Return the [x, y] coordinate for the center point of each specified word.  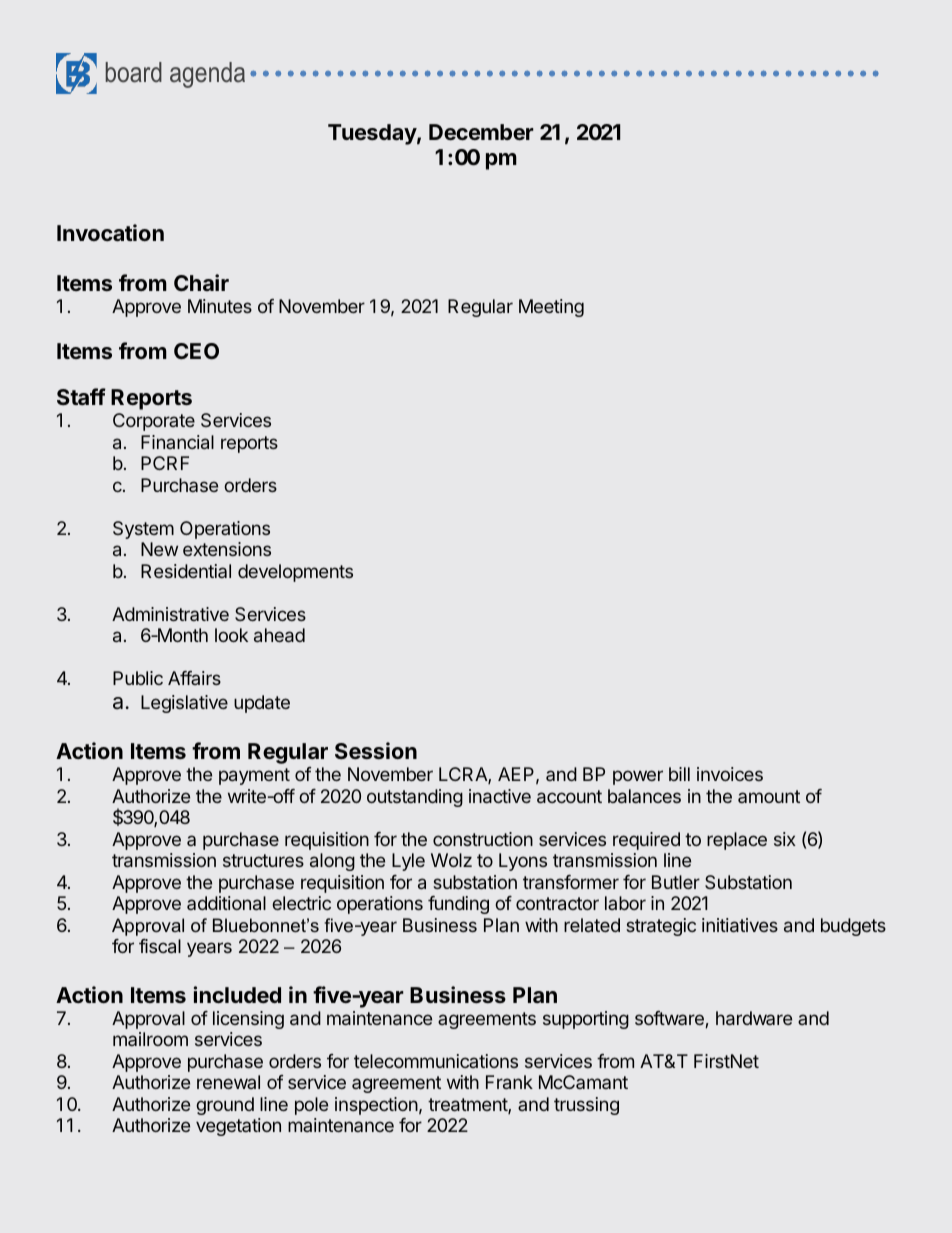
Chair [201, 282]
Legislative [184, 704]
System [143, 530]
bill [679, 774]
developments [295, 573]
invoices [730, 774]
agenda [207, 75]
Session [376, 750]
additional [226, 903]
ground [225, 1106]
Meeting [551, 308]
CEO [196, 351]
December [481, 132]
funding [458, 905]
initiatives [740, 925]
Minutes [220, 306]
